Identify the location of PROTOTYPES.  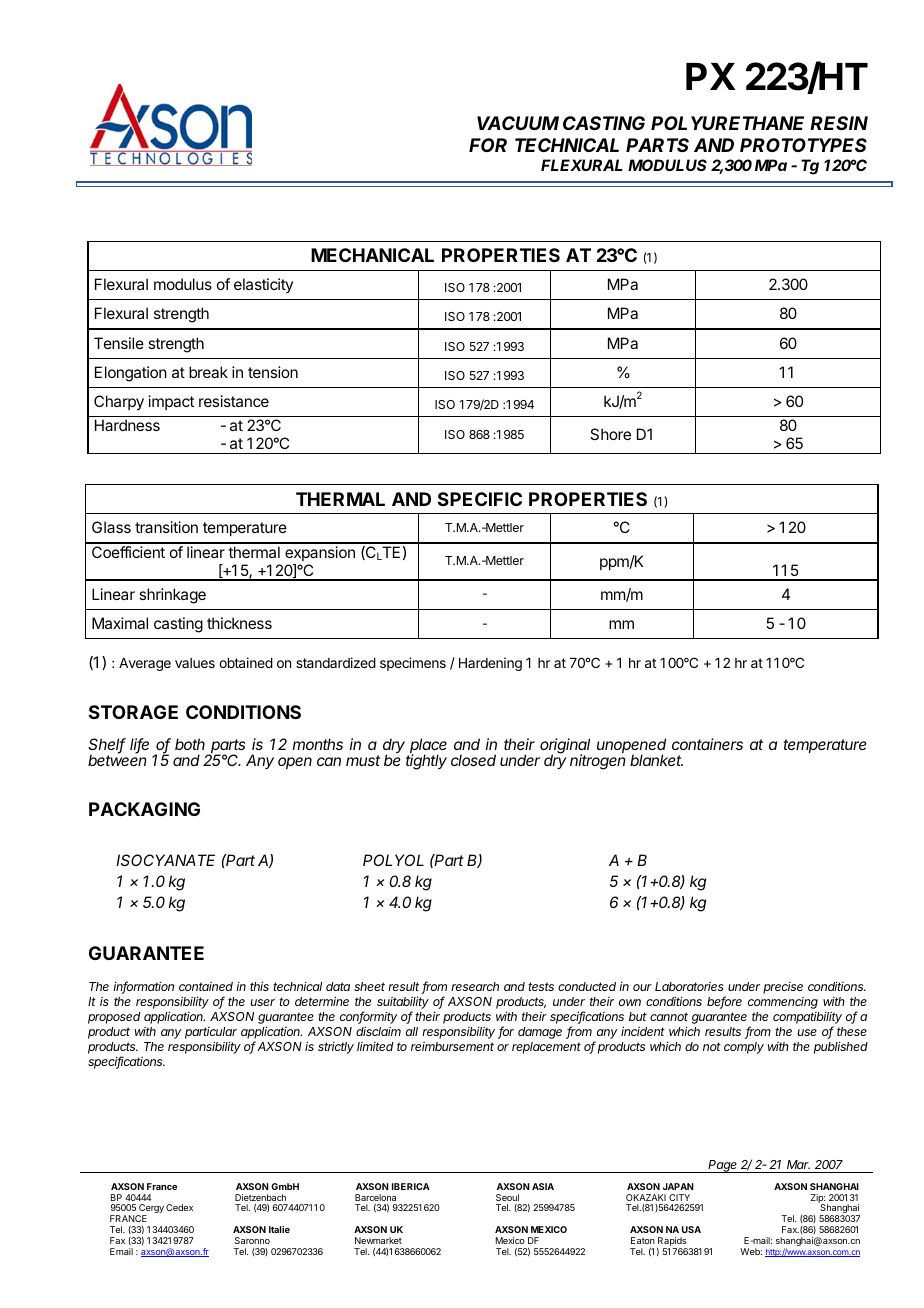
(803, 145).
